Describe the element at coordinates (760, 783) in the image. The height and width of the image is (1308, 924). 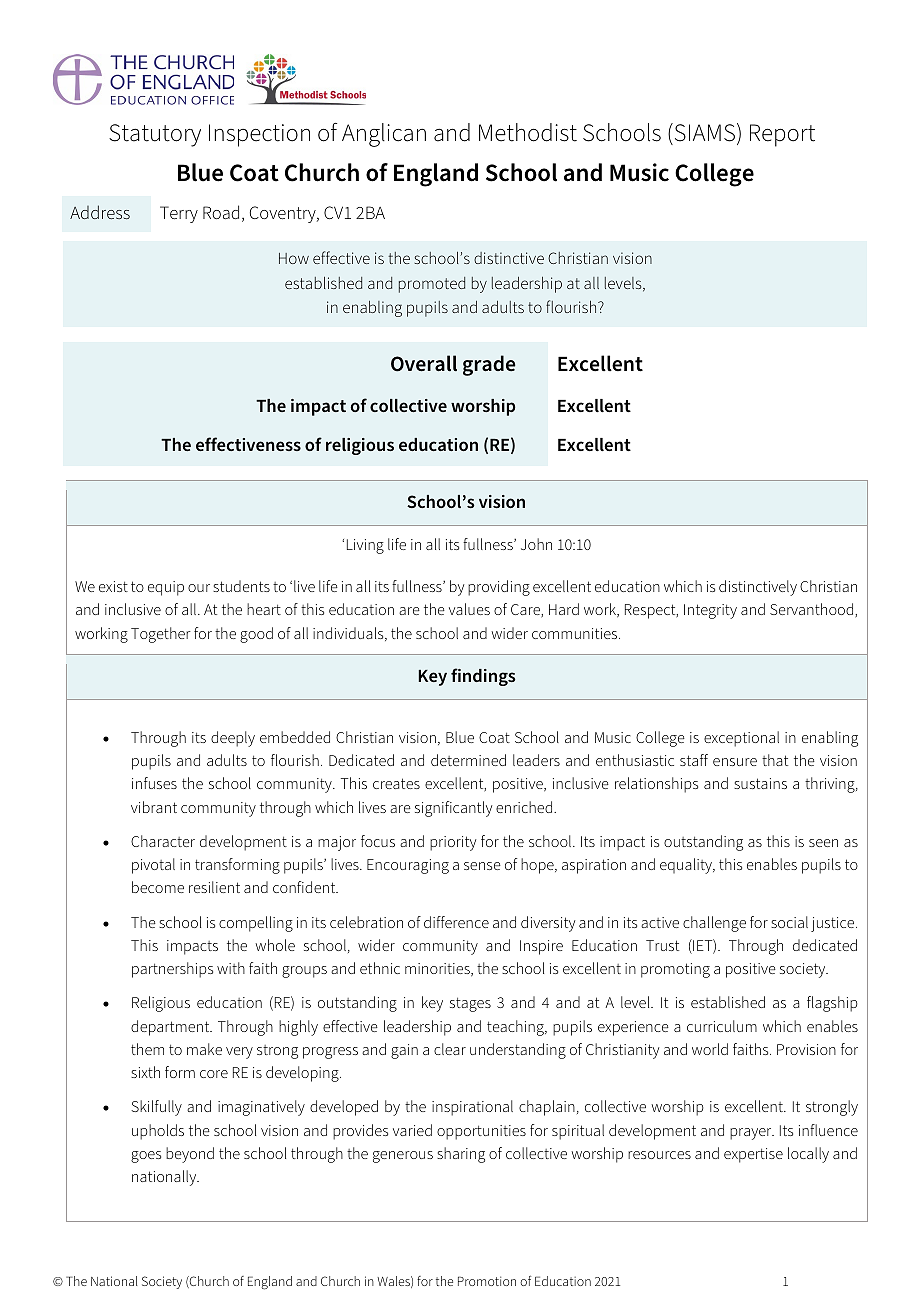
I see `sustains` at that location.
